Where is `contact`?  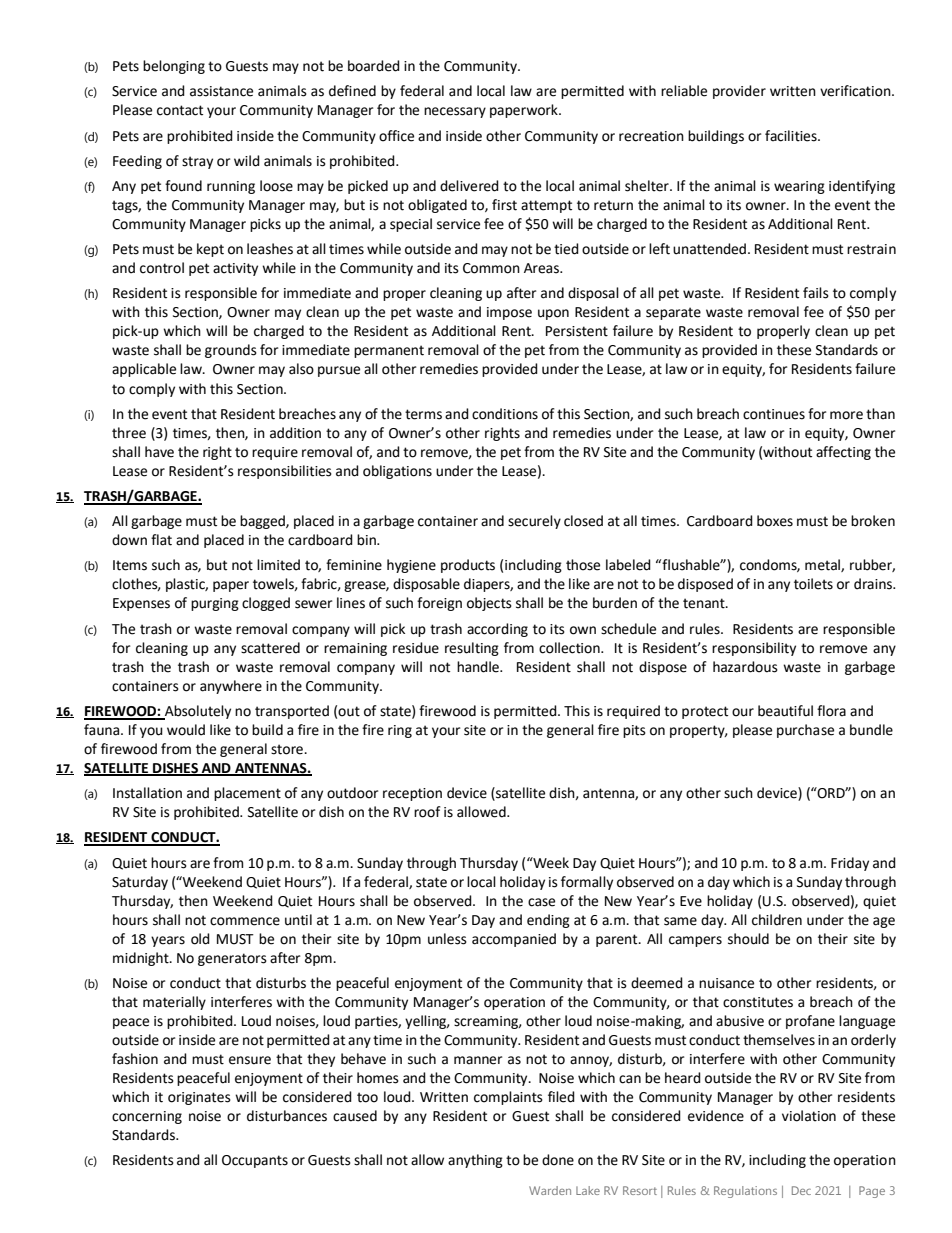 contact is located at coordinates (180, 110).
